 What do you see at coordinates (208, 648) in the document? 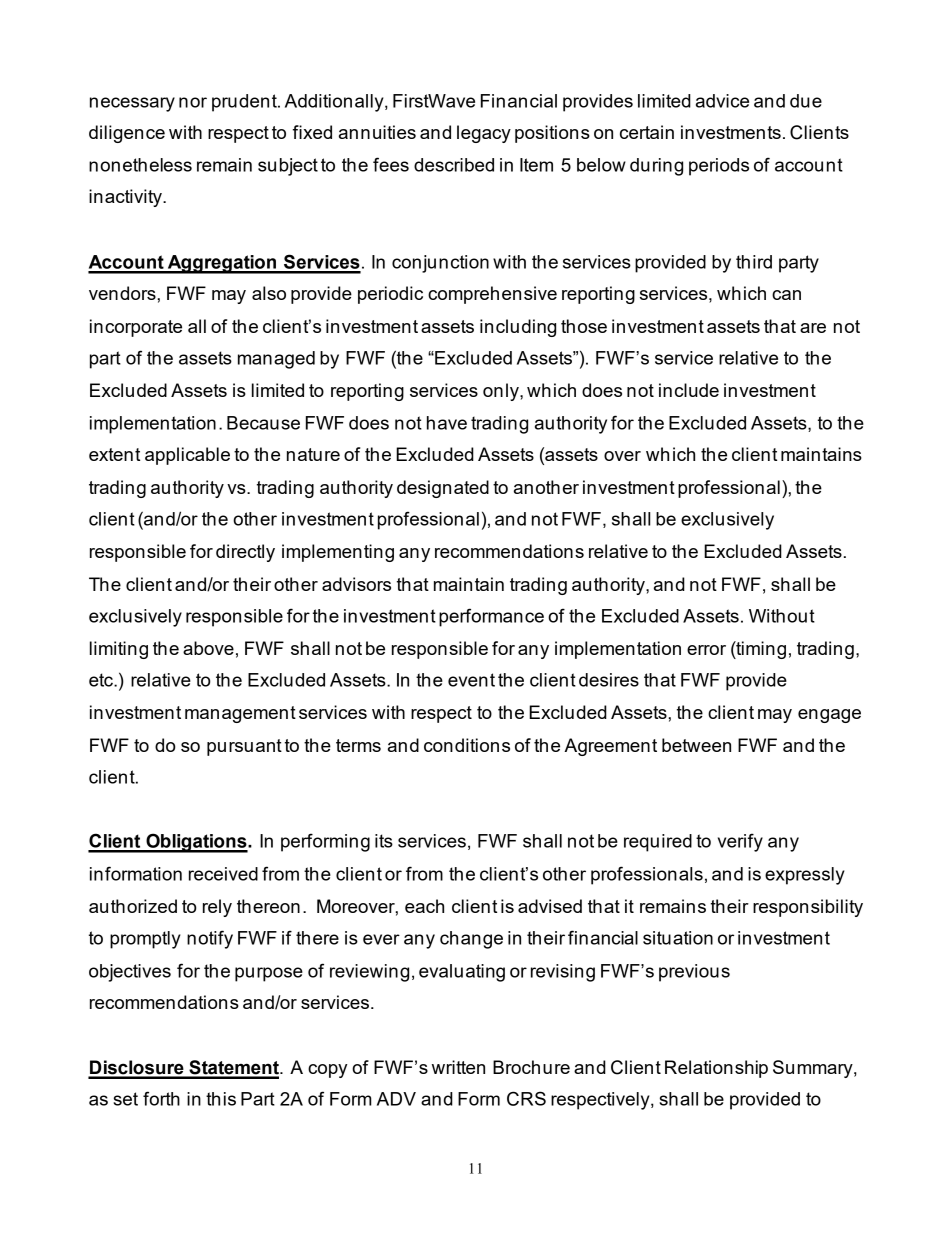
I see `above` at bounding box center [208, 648].
